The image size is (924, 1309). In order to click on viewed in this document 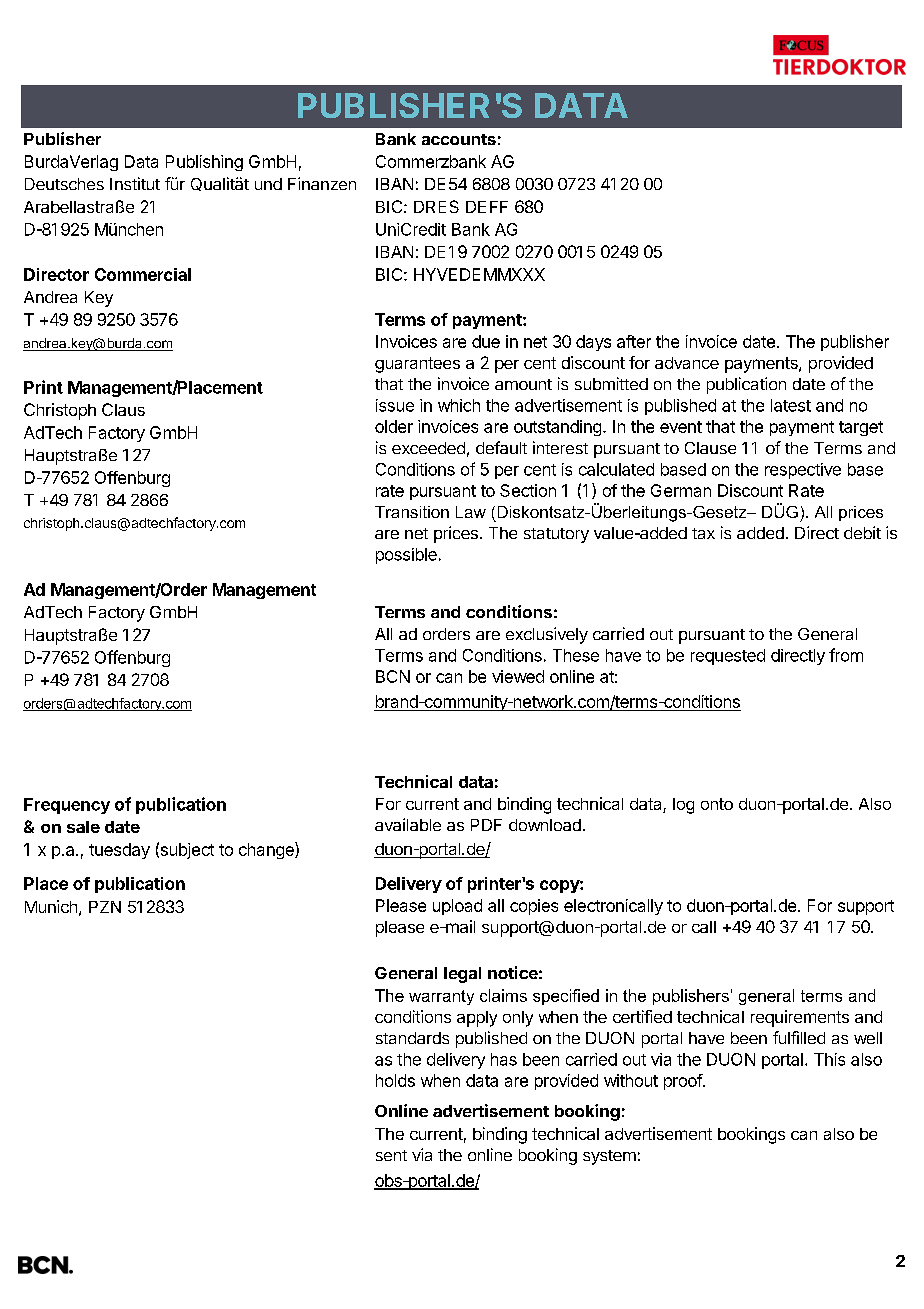, I will do `click(518, 676)`.
